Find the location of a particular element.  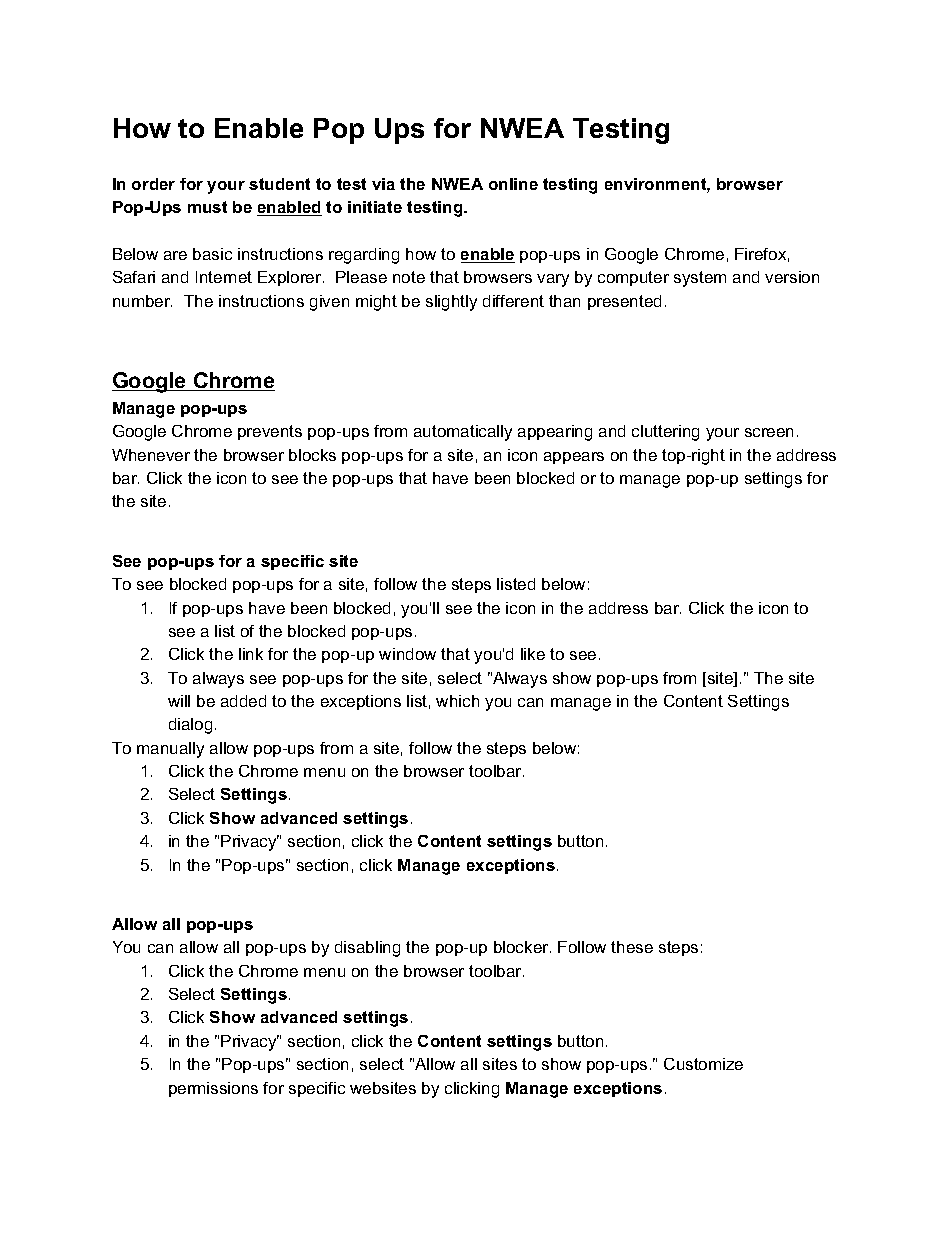

permissions is located at coordinates (213, 1089).
